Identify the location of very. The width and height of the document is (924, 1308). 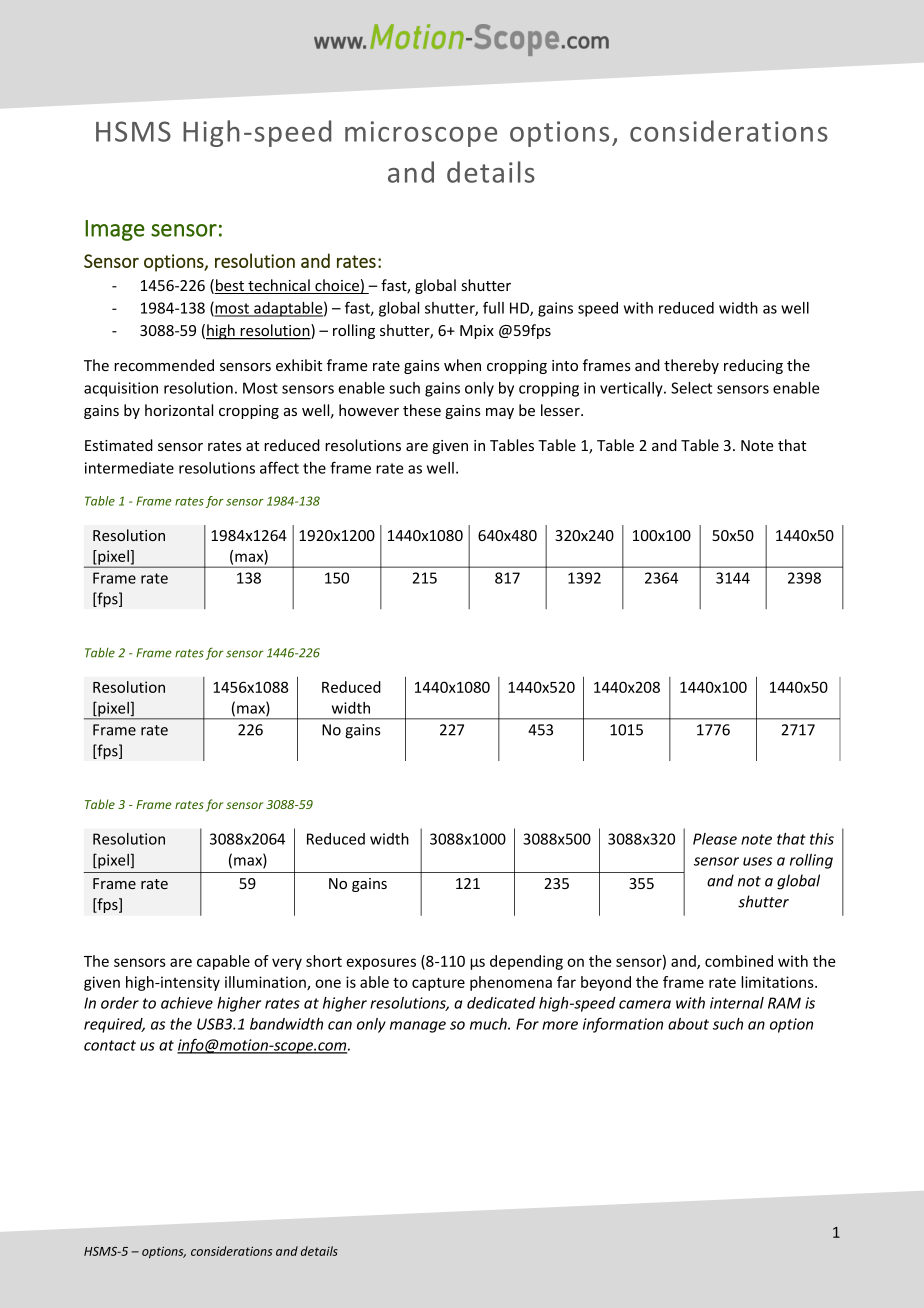
(287, 964).
